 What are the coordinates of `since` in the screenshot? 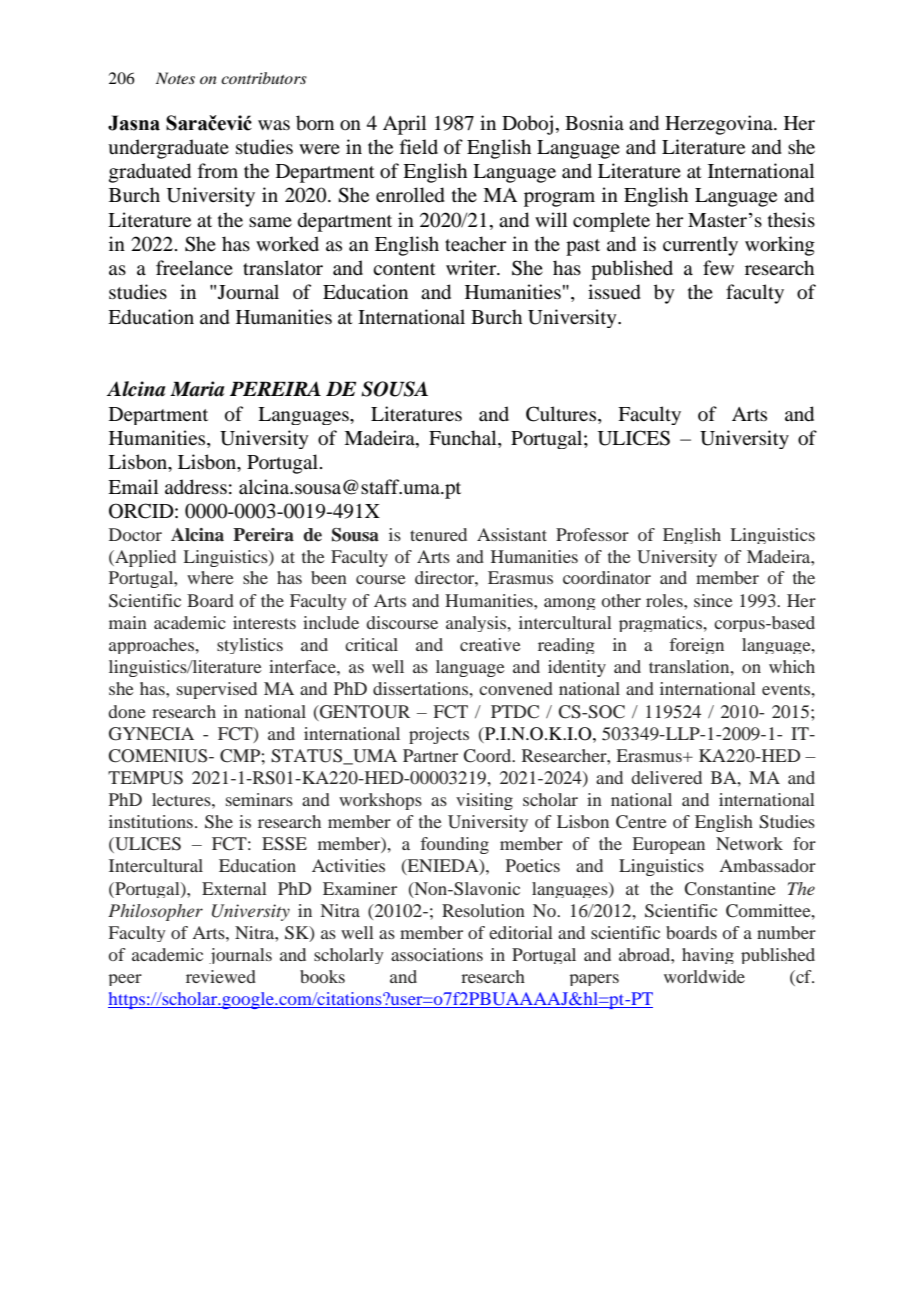 It's located at (713, 600).
